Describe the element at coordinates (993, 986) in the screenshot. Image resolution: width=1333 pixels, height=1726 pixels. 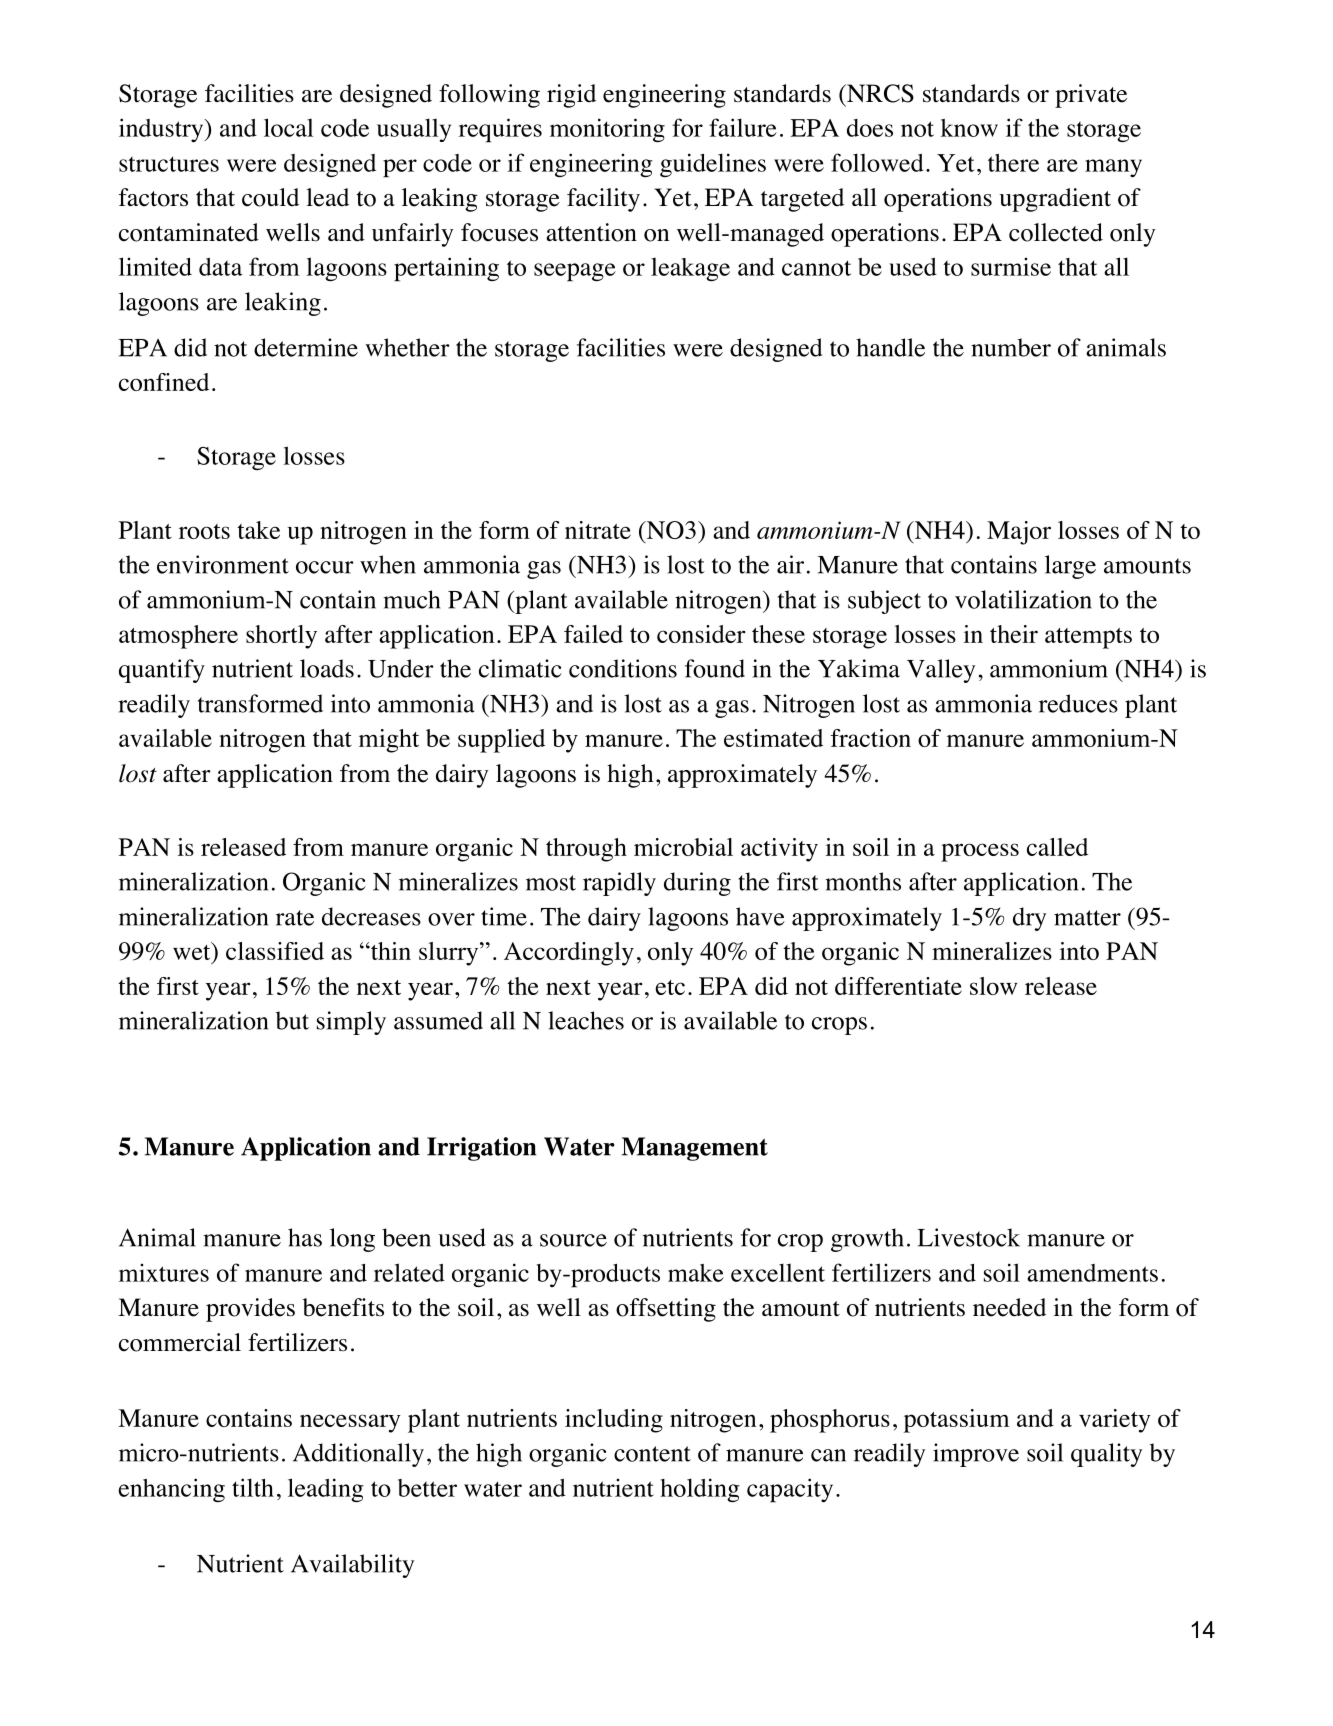
I see `slow` at that location.
